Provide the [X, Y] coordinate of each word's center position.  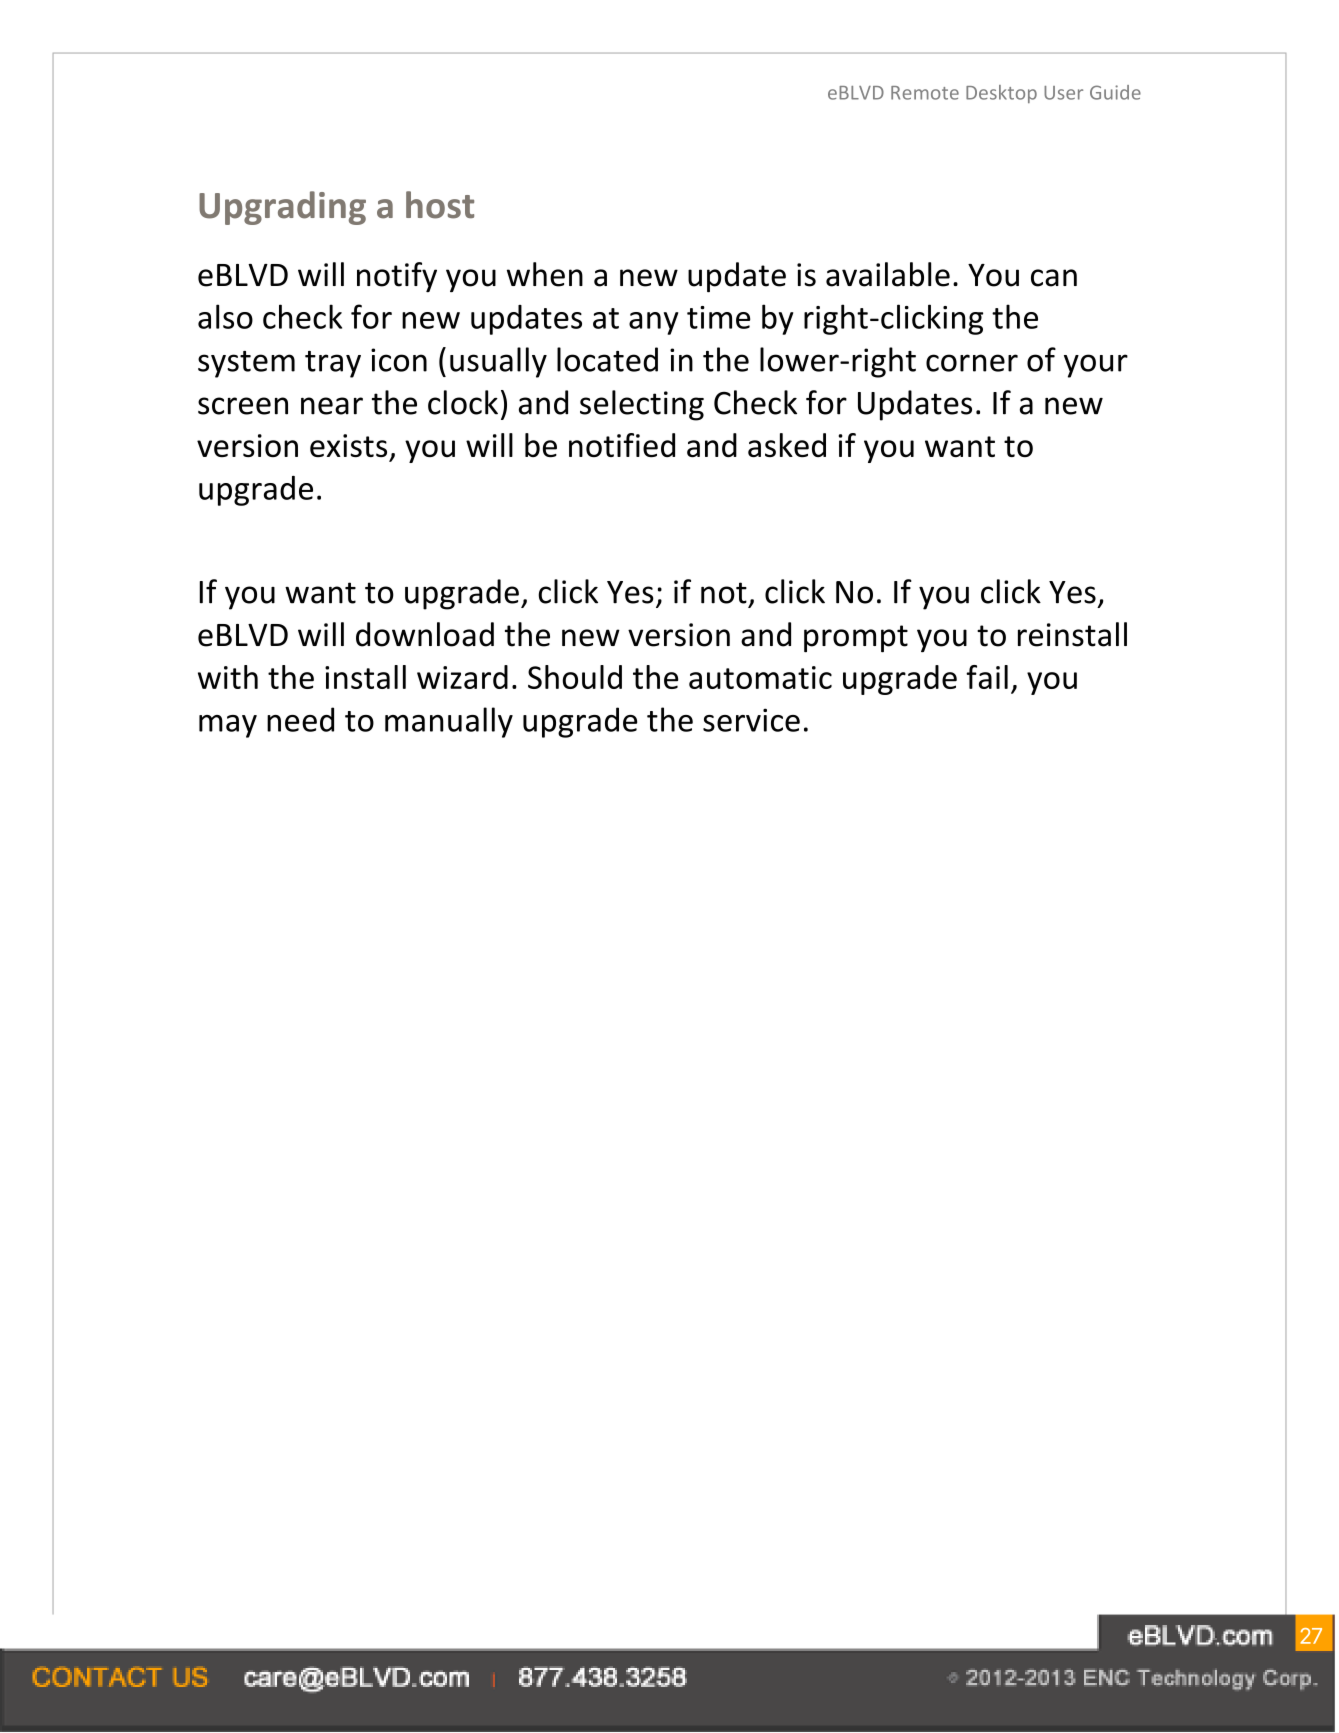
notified [622, 445]
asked [787, 445]
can [1054, 278]
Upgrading [282, 208]
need [300, 719]
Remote [925, 93]
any [653, 323]
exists [348, 445]
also [225, 316]
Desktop [1001, 94]
